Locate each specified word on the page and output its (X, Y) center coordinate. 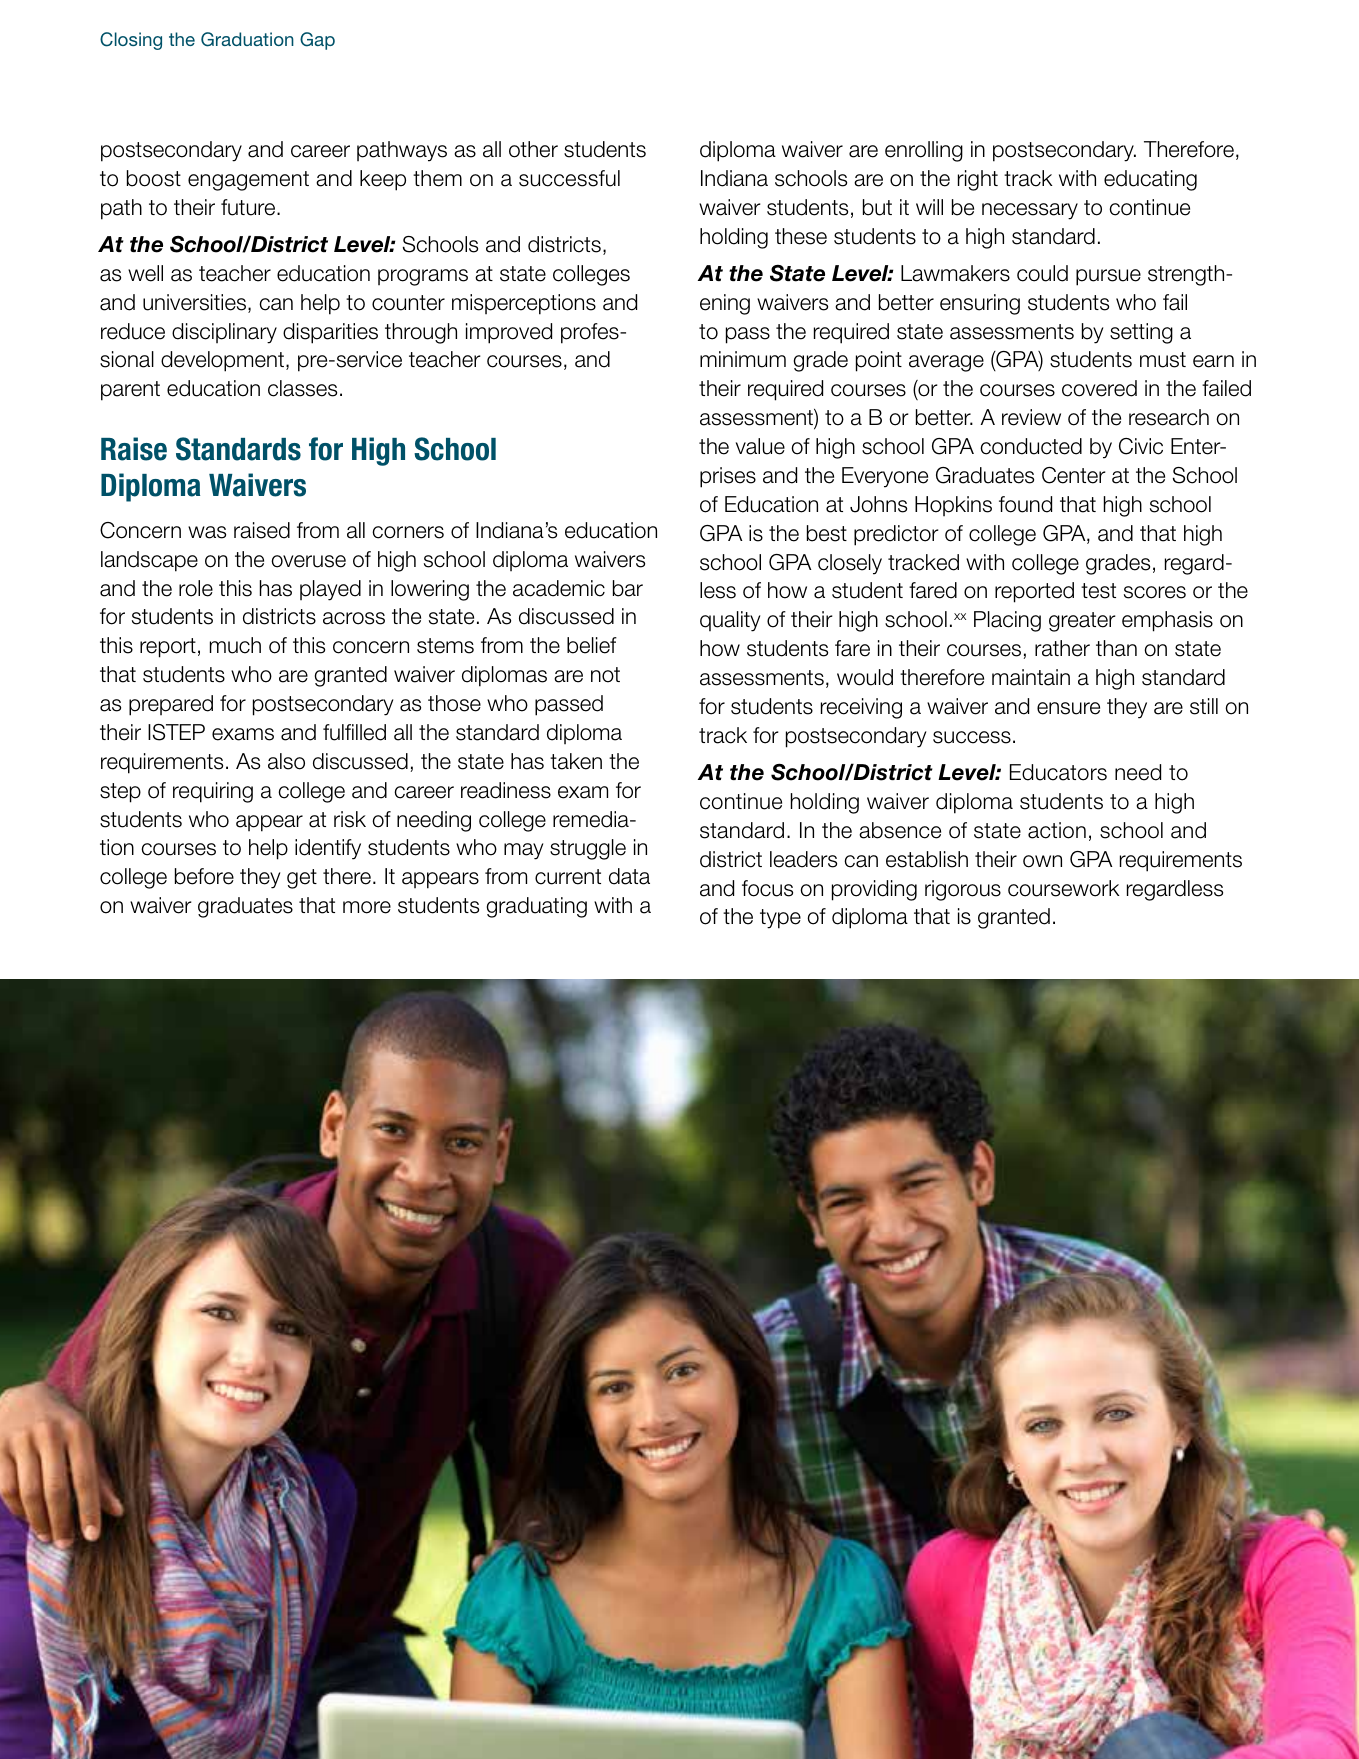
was (207, 532)
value (760, 446)
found (1025, 504)
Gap (317, 41)
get (302, 879)
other (533, 149)
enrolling (924, 151)
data (629, 876)
